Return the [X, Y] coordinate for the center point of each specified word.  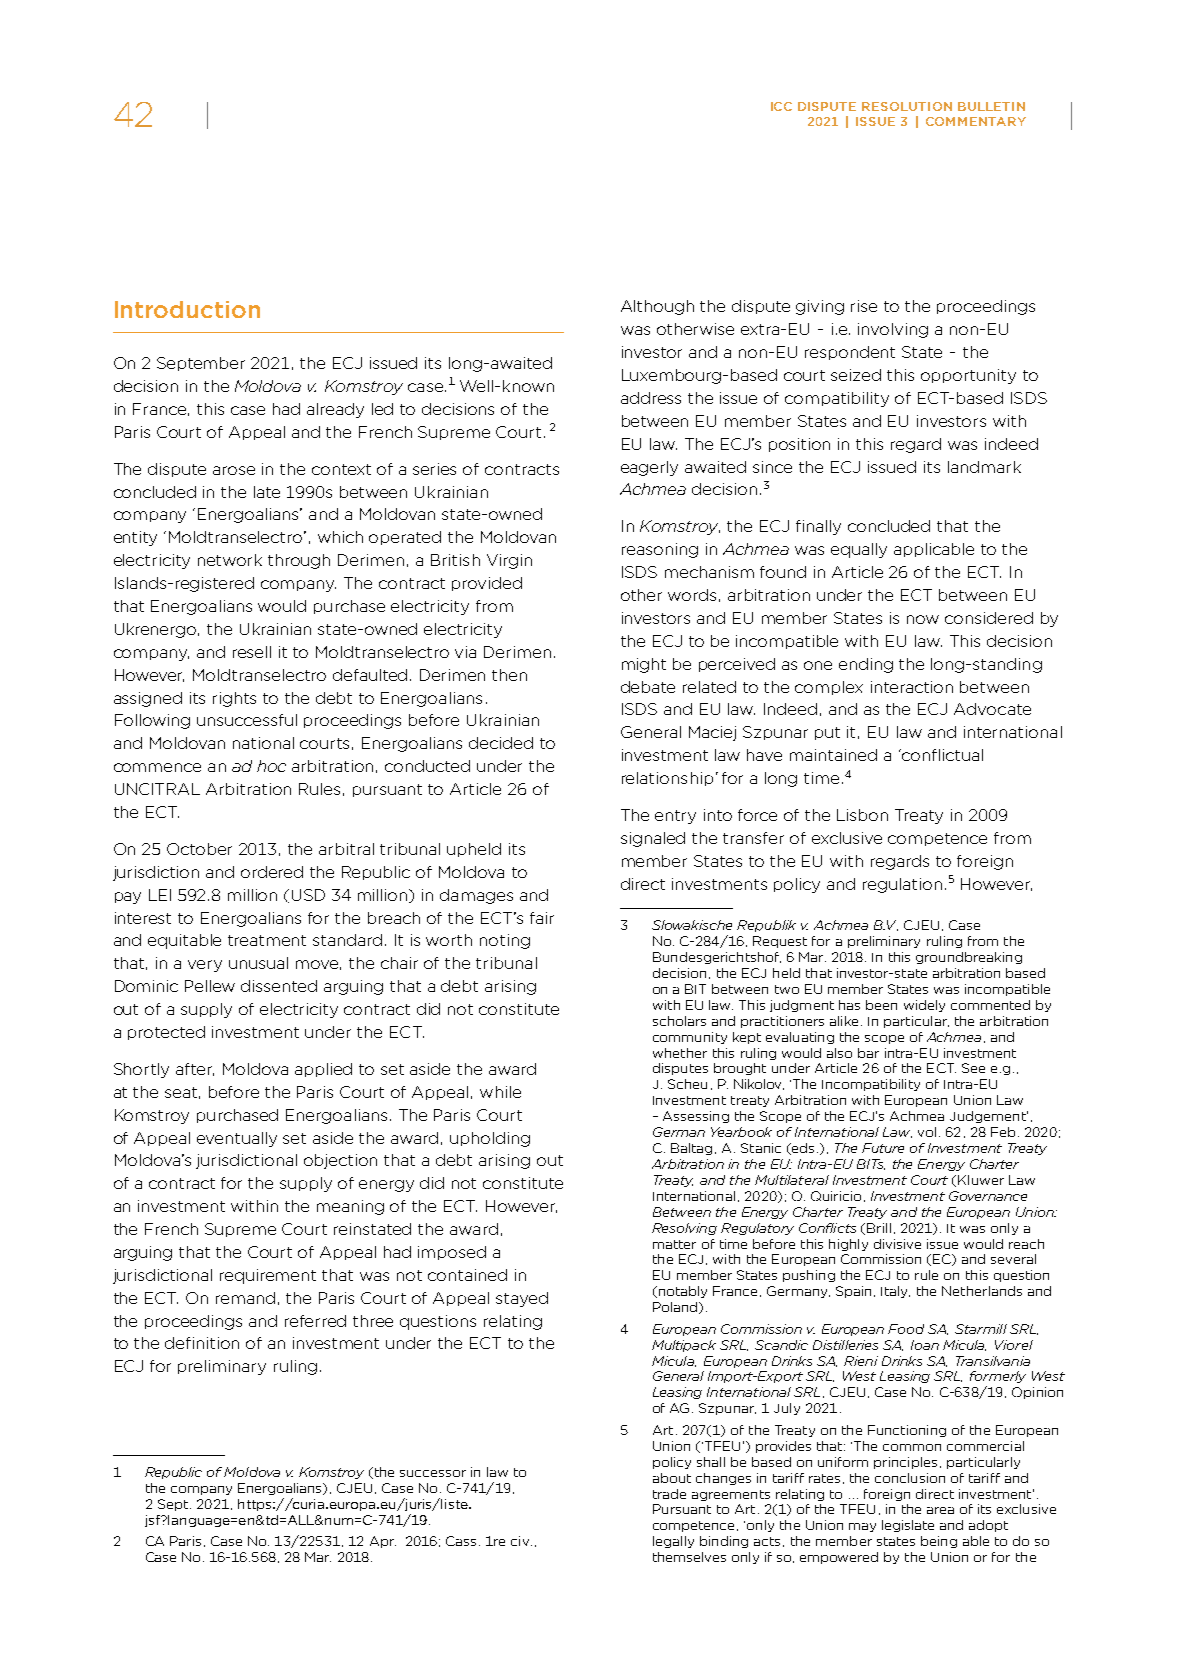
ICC [781, 106]
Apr [383, 1542]
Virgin [509, 561]
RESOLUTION [907, 106]
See [973, 1068]
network [230, 560]
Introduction [187, 309]
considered [989, 618]
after [195, 1069]
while [500, 1092]
